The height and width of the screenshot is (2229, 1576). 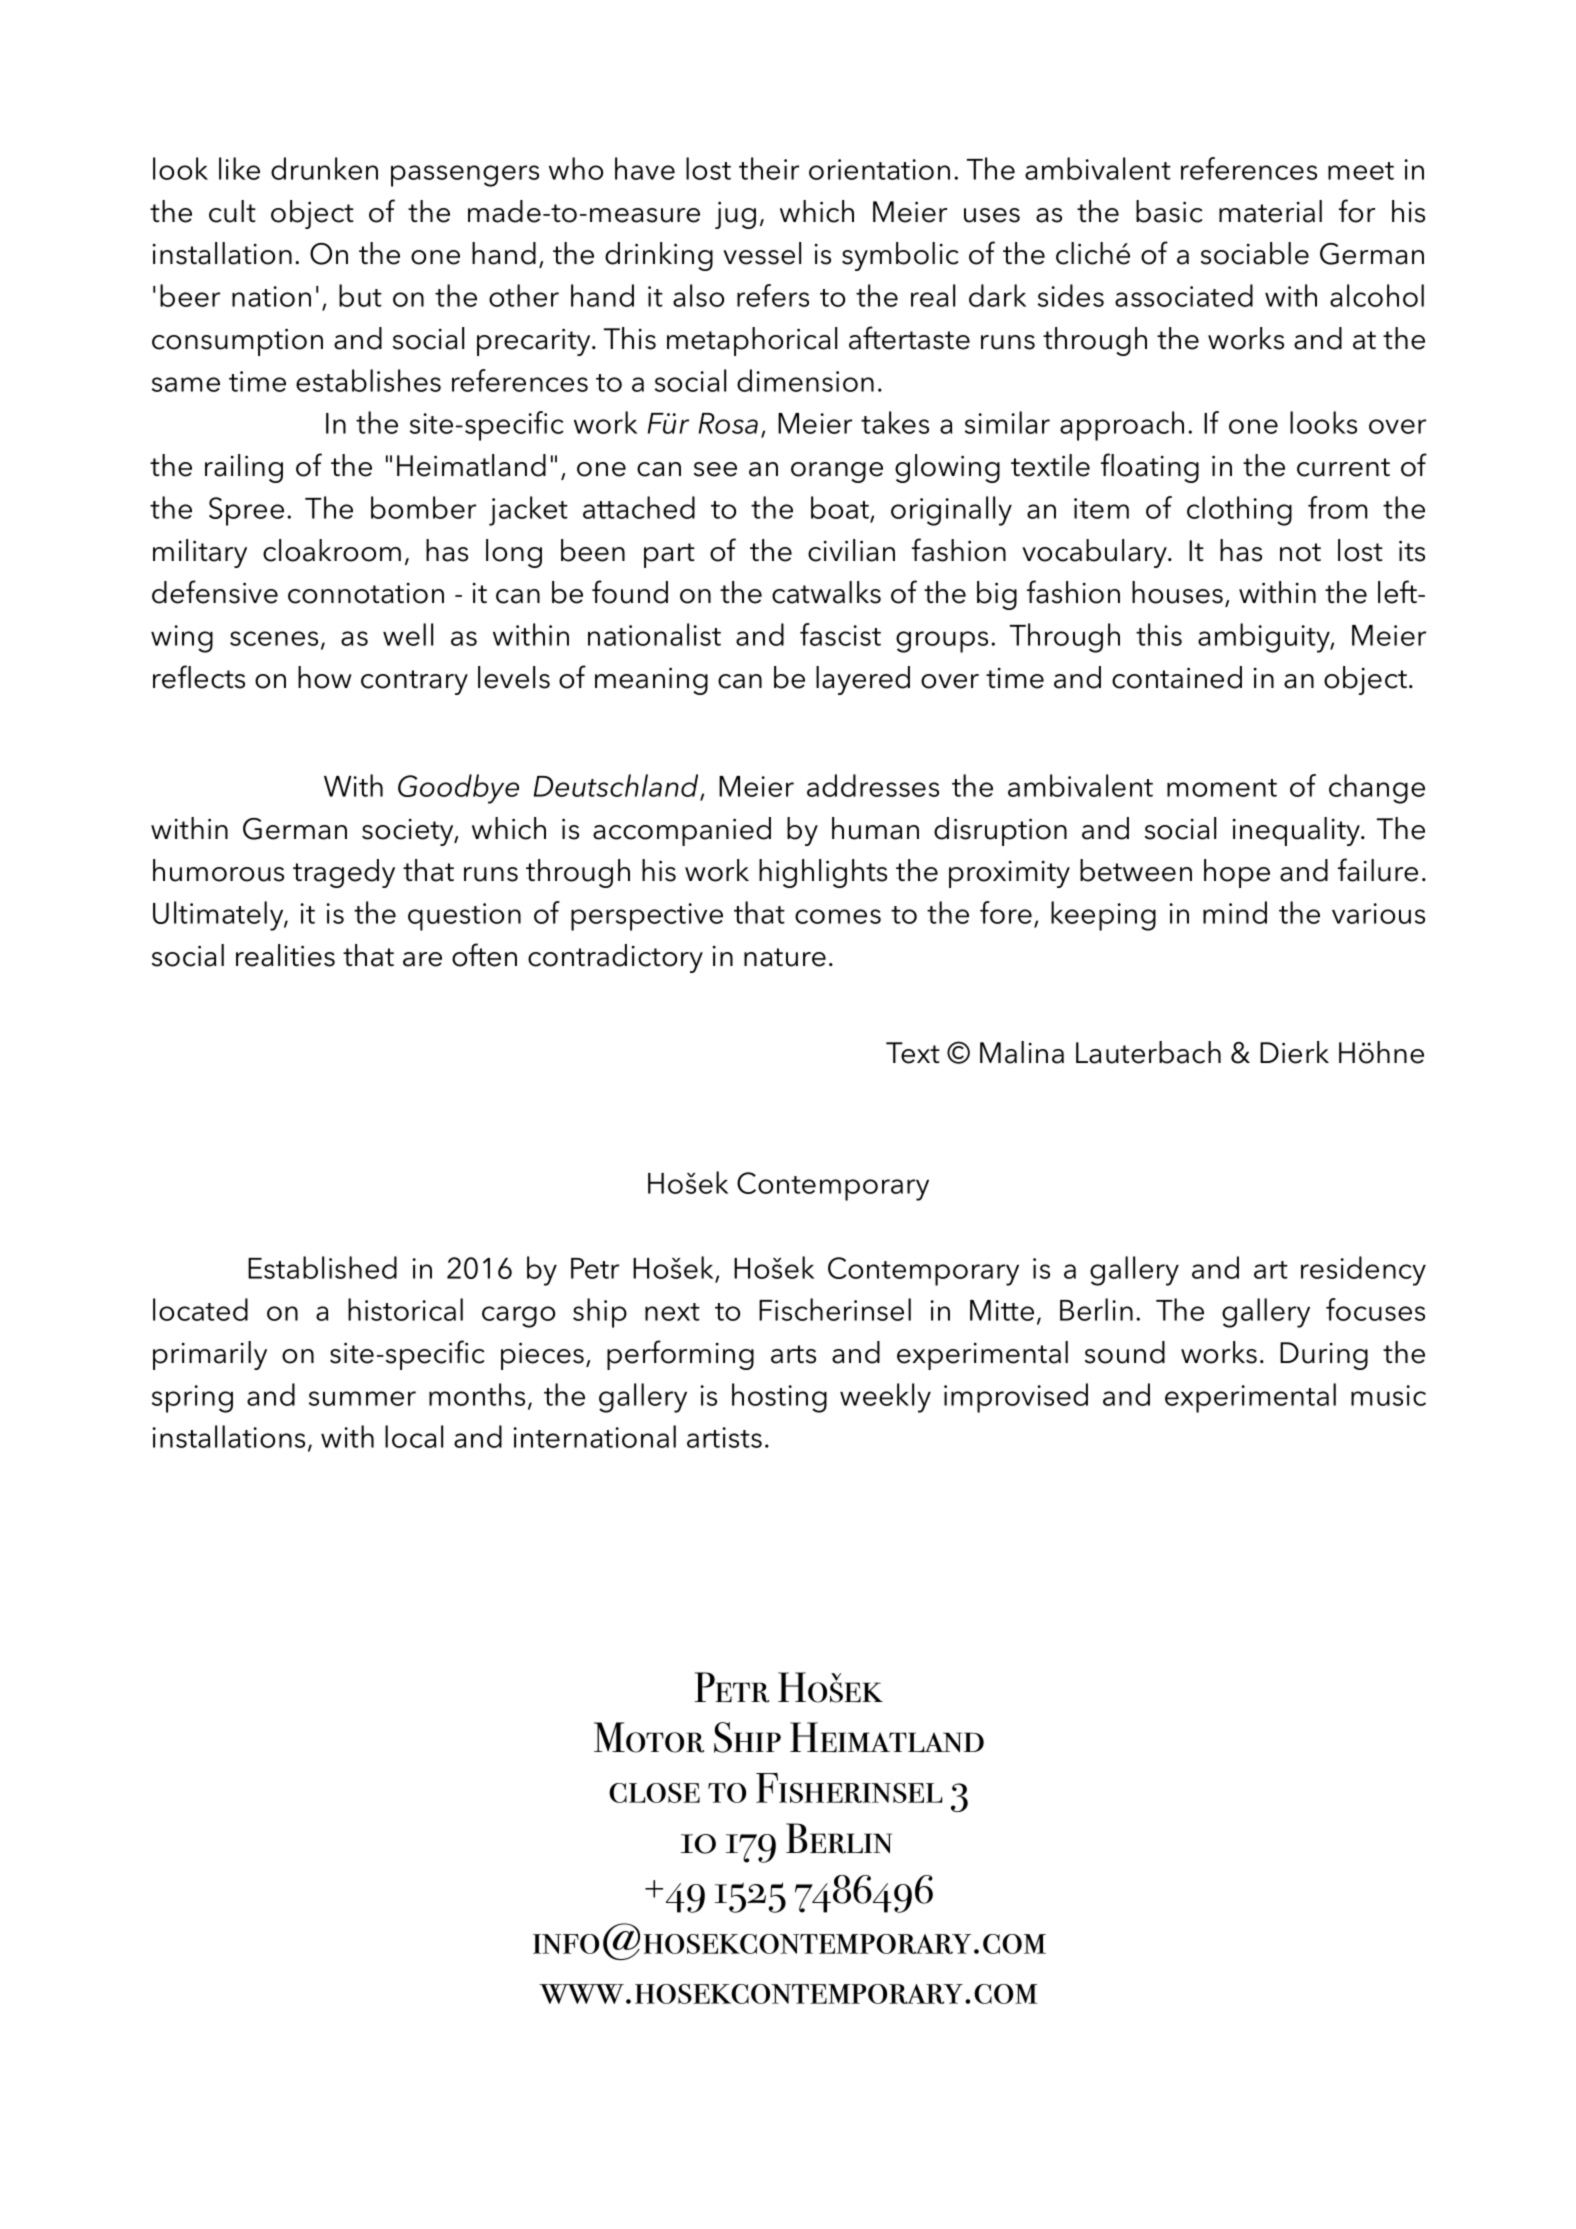 I want to click on clothing, so click(x=1239, y=511).
